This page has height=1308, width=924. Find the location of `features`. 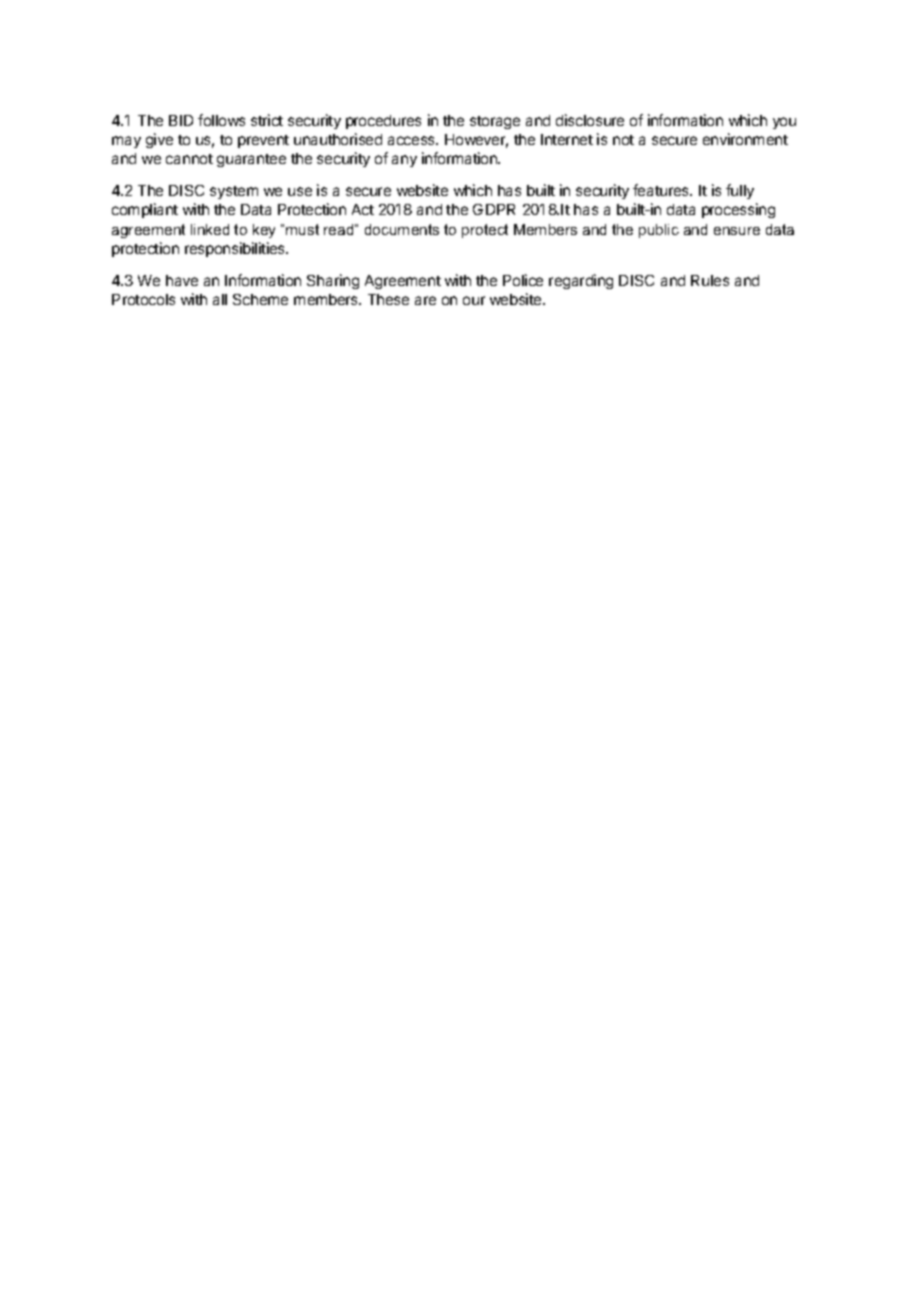

features is located at coordinates (662, 190).
